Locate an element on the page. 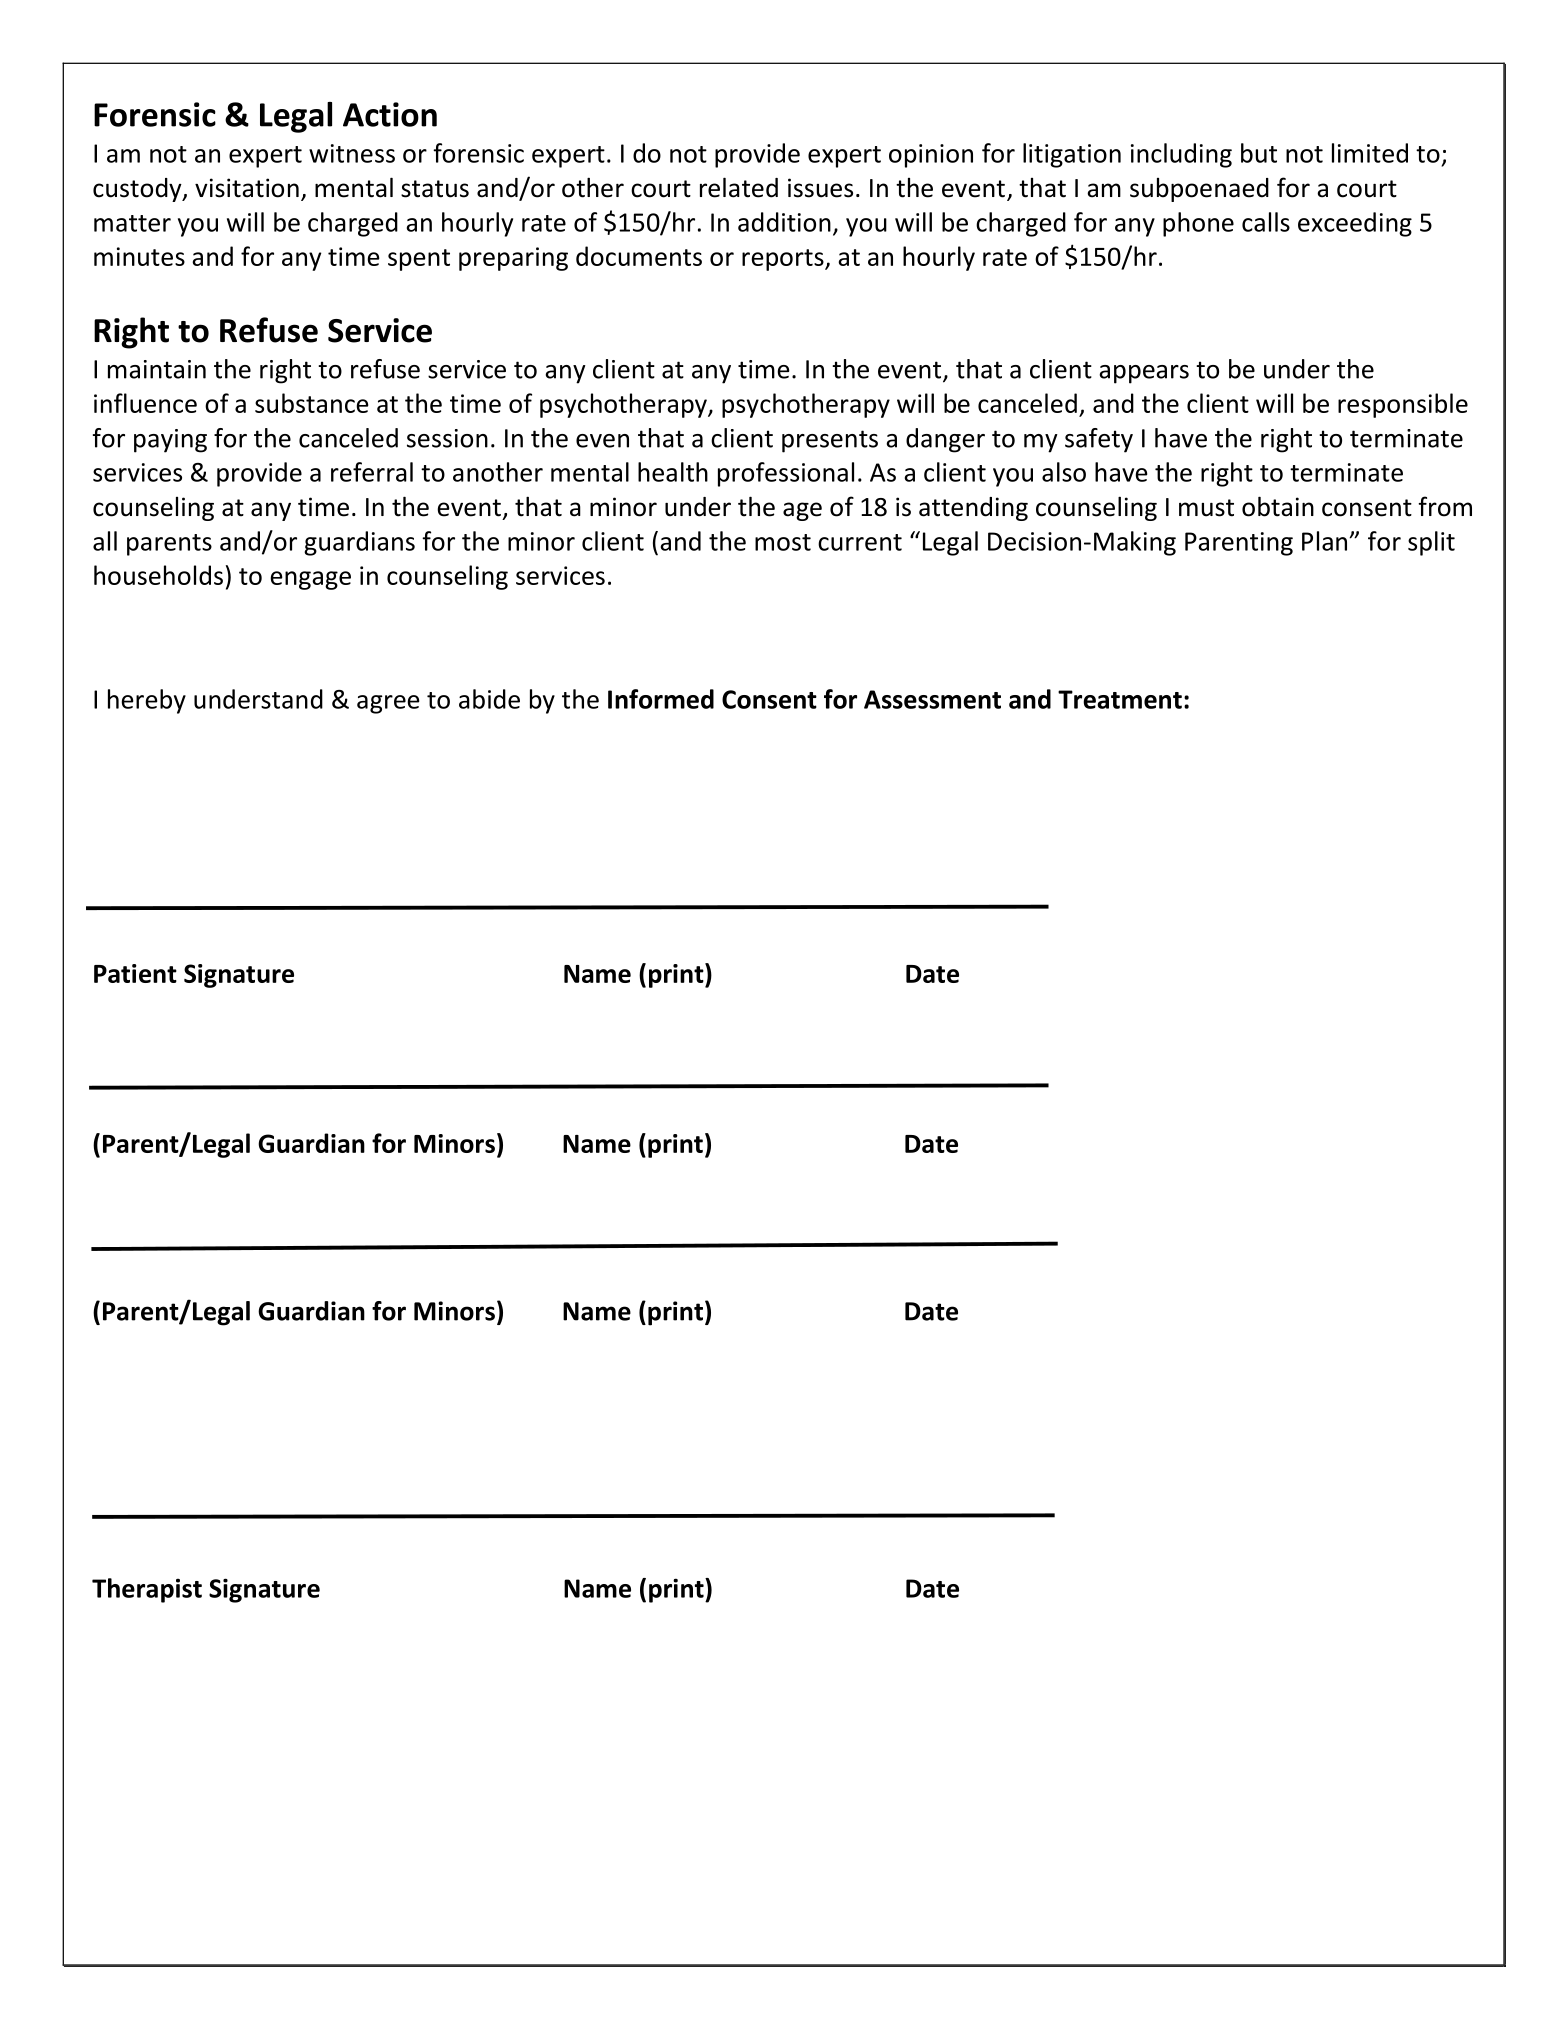 This image has height=2028, width=1567. but is located at coordinates (1259, 153).
